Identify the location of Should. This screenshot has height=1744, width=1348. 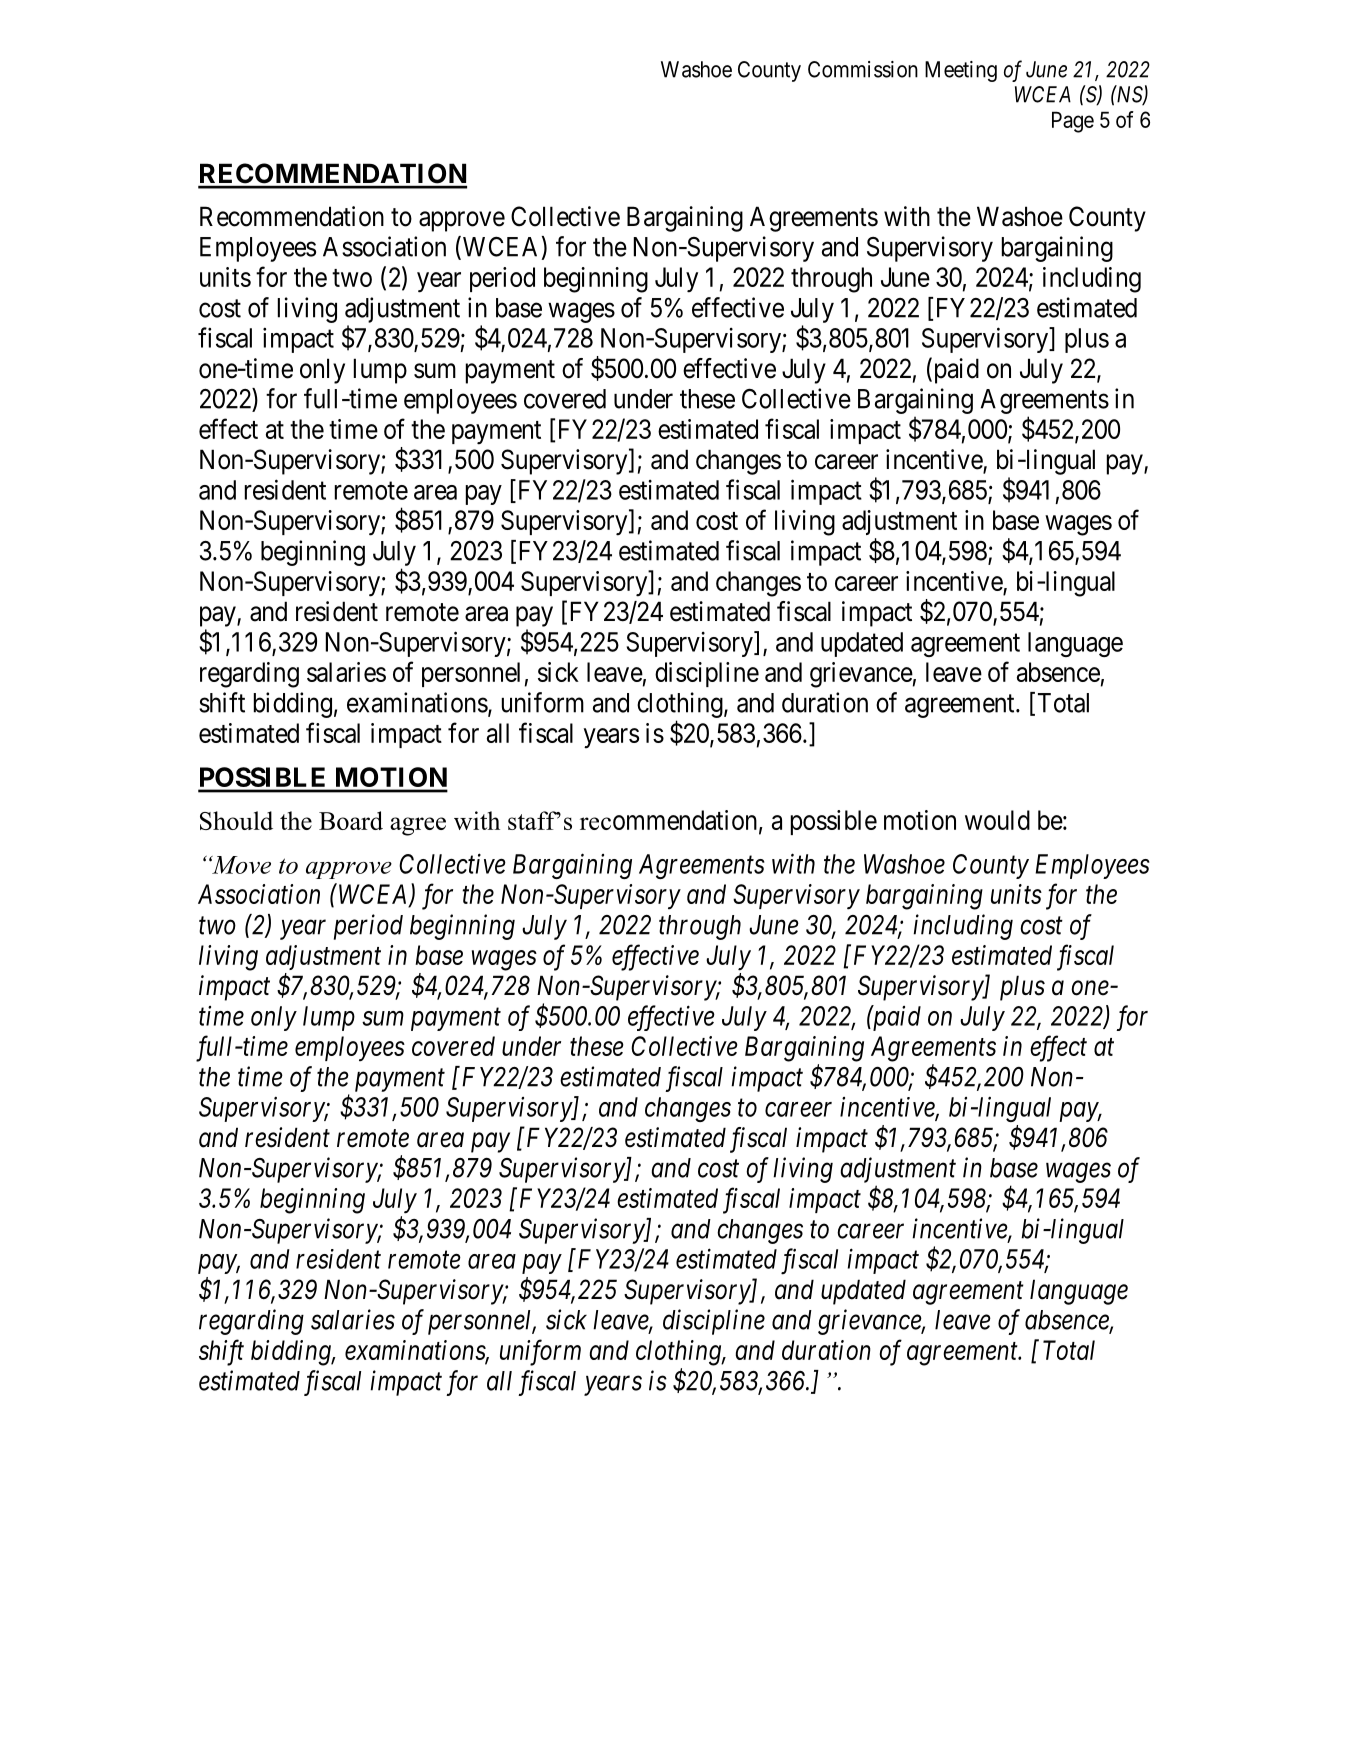
(236, 820).
